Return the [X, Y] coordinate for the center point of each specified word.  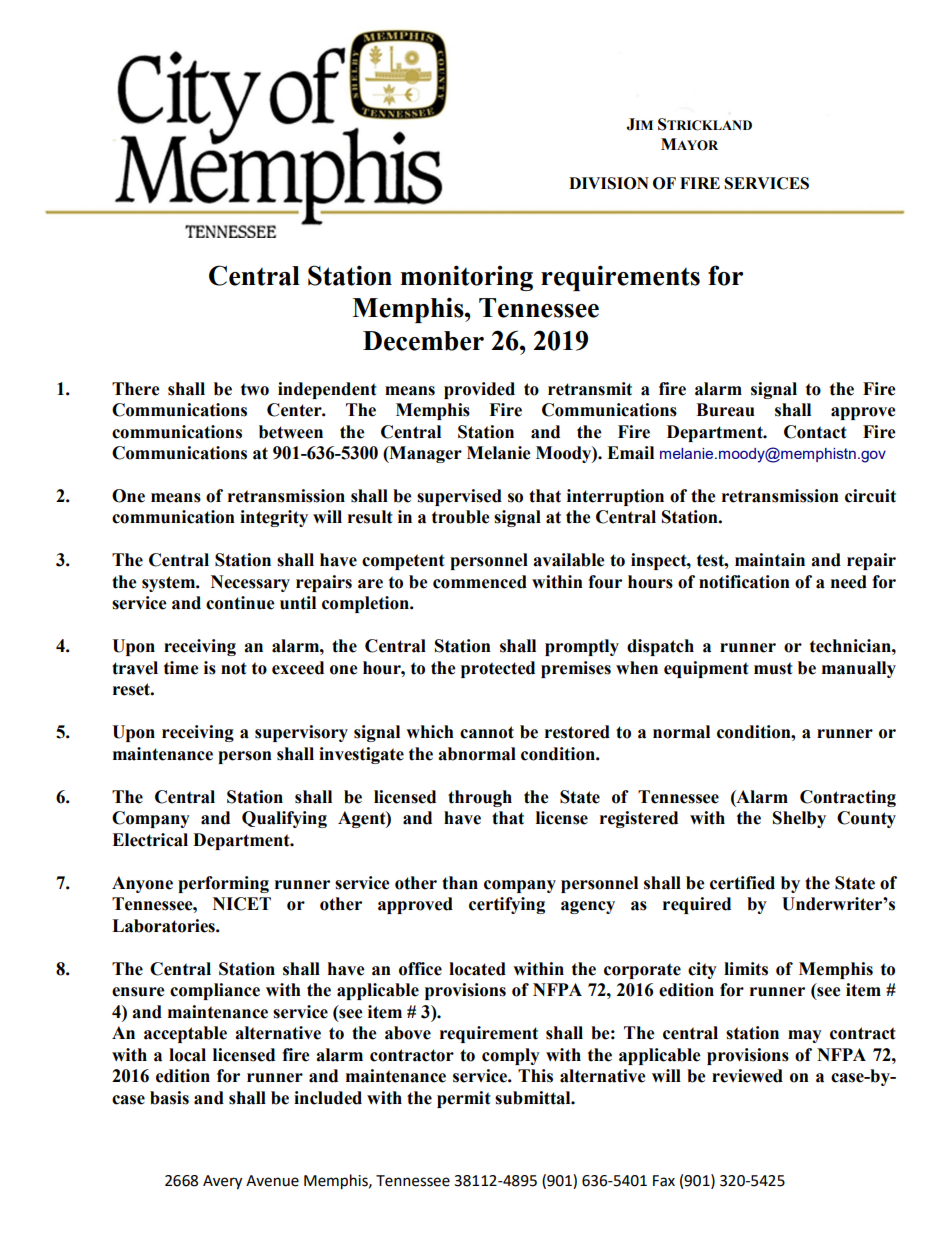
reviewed [747, 1076]
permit [464, 1099]
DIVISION [609, 183]
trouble [461, 517]
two [255, 389]
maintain [770, 560]
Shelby [799, 819]
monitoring [467, 278]
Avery [222, 1182]
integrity [274, 518]
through [480, 798]
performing [223, 884]
